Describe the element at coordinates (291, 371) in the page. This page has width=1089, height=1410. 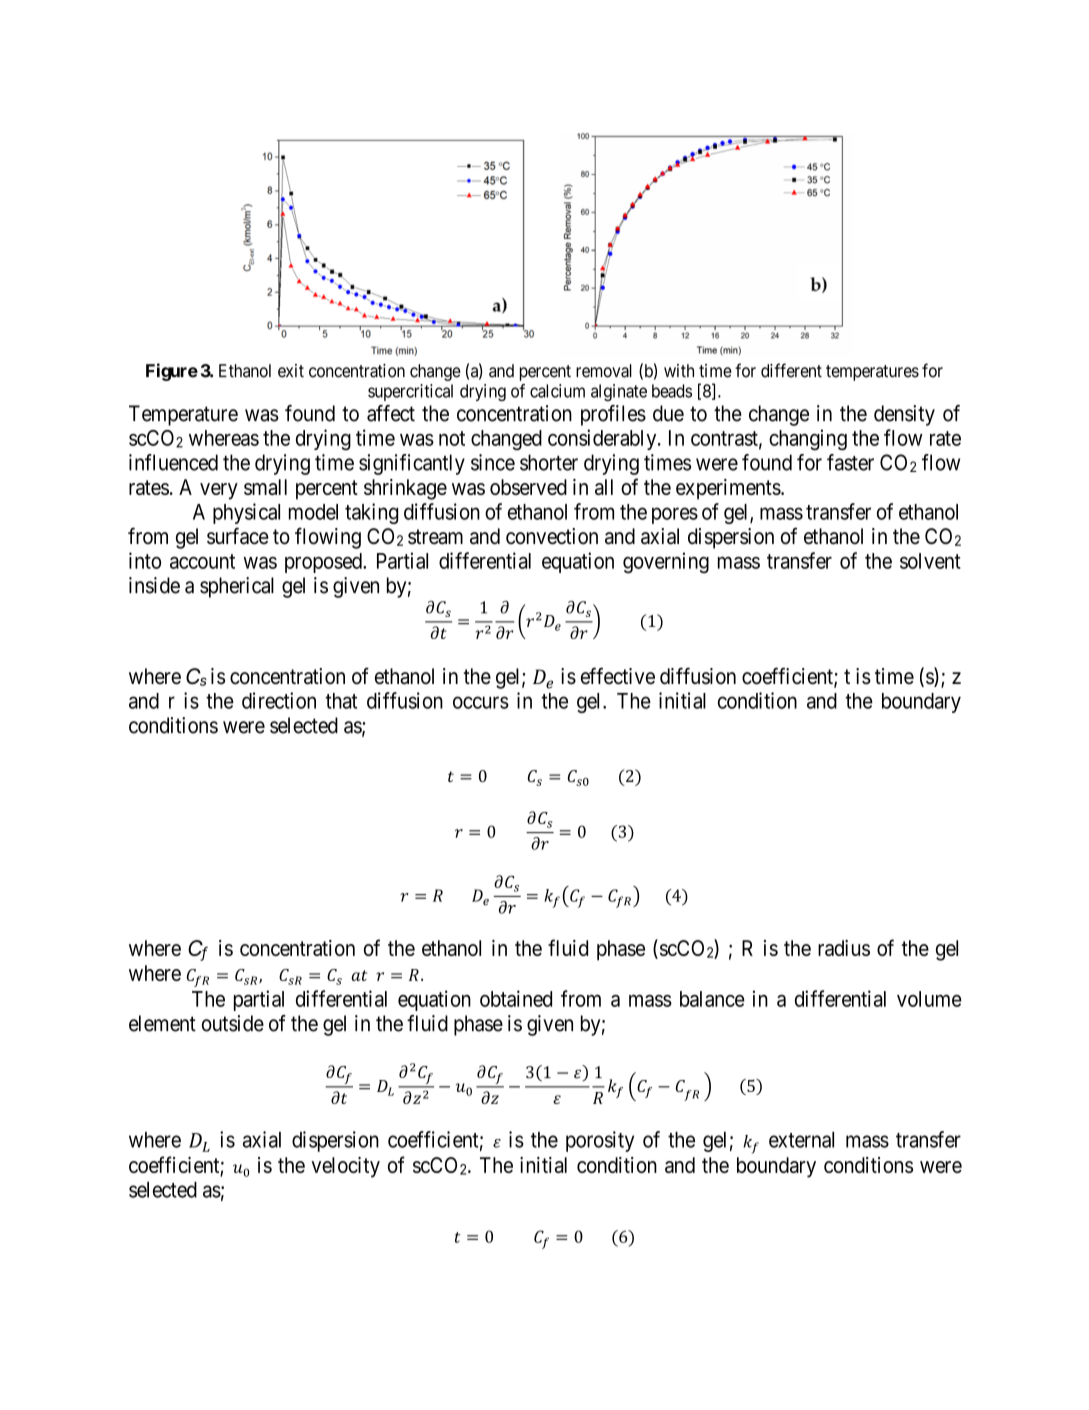
I see `exit` at that location.
